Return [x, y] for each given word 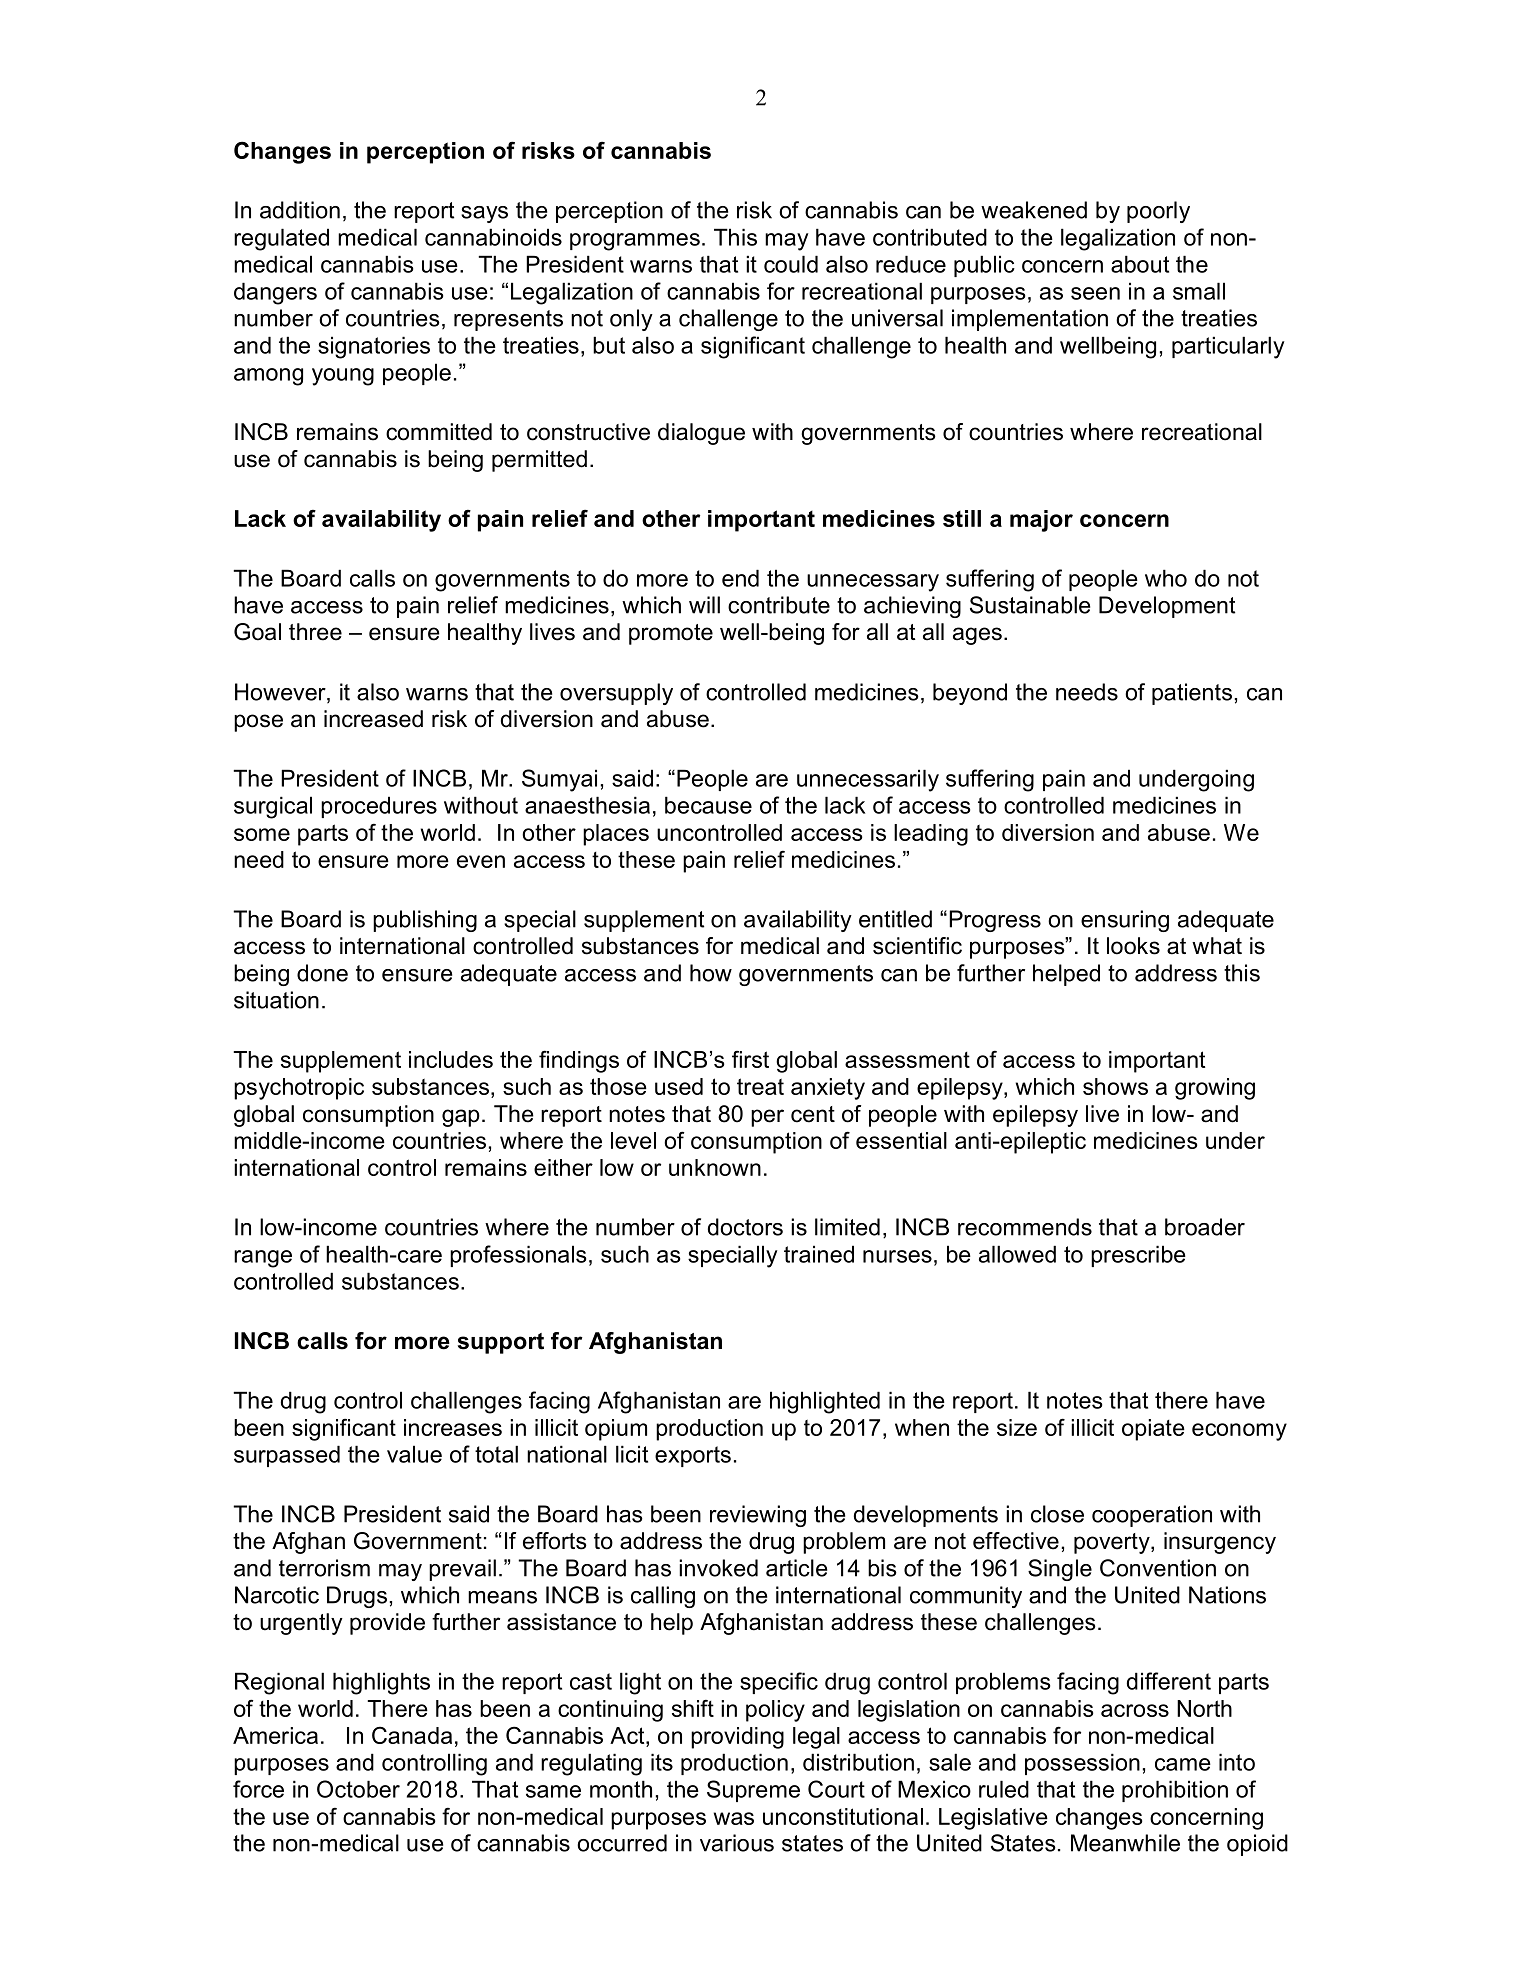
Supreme [753, 1791]
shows [1115, 1086]
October [358, 1789]
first [750, 1059]
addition [300, 210]
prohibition [1175, 1791]
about [1140, 264]
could [791, 264]
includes [451, 1059]
